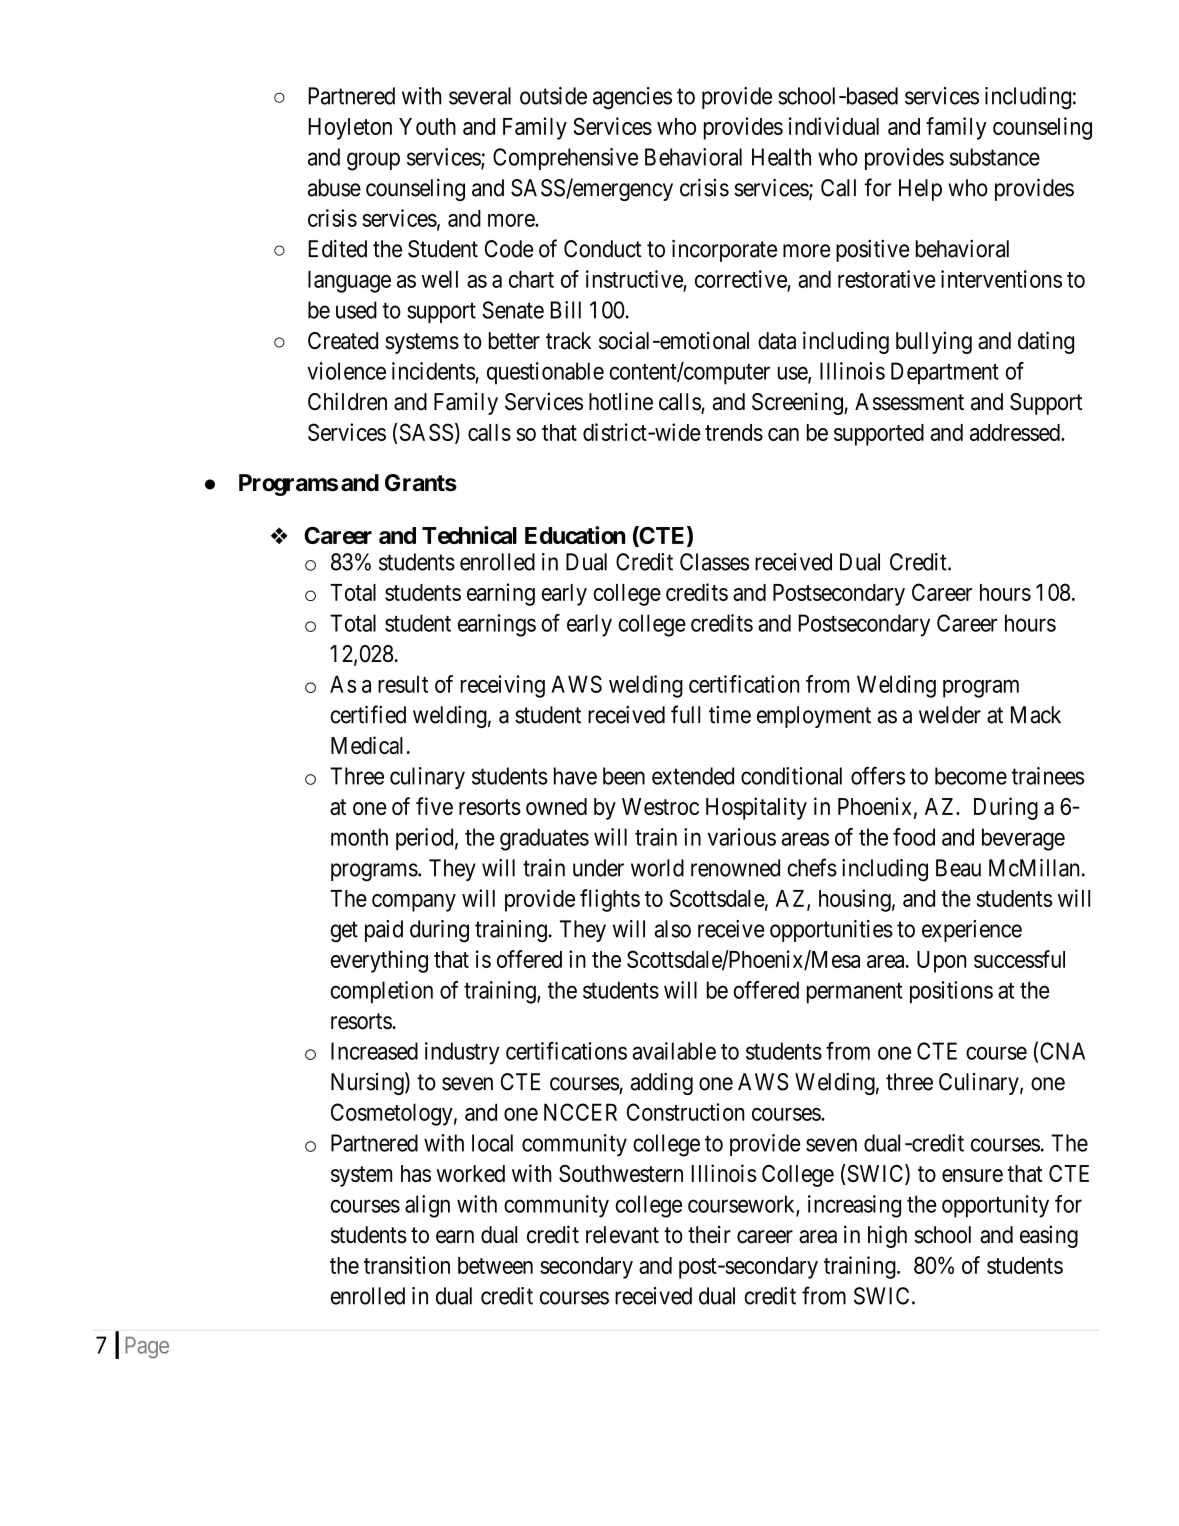  I want to click on Comprehensive, so click(565, 159).
